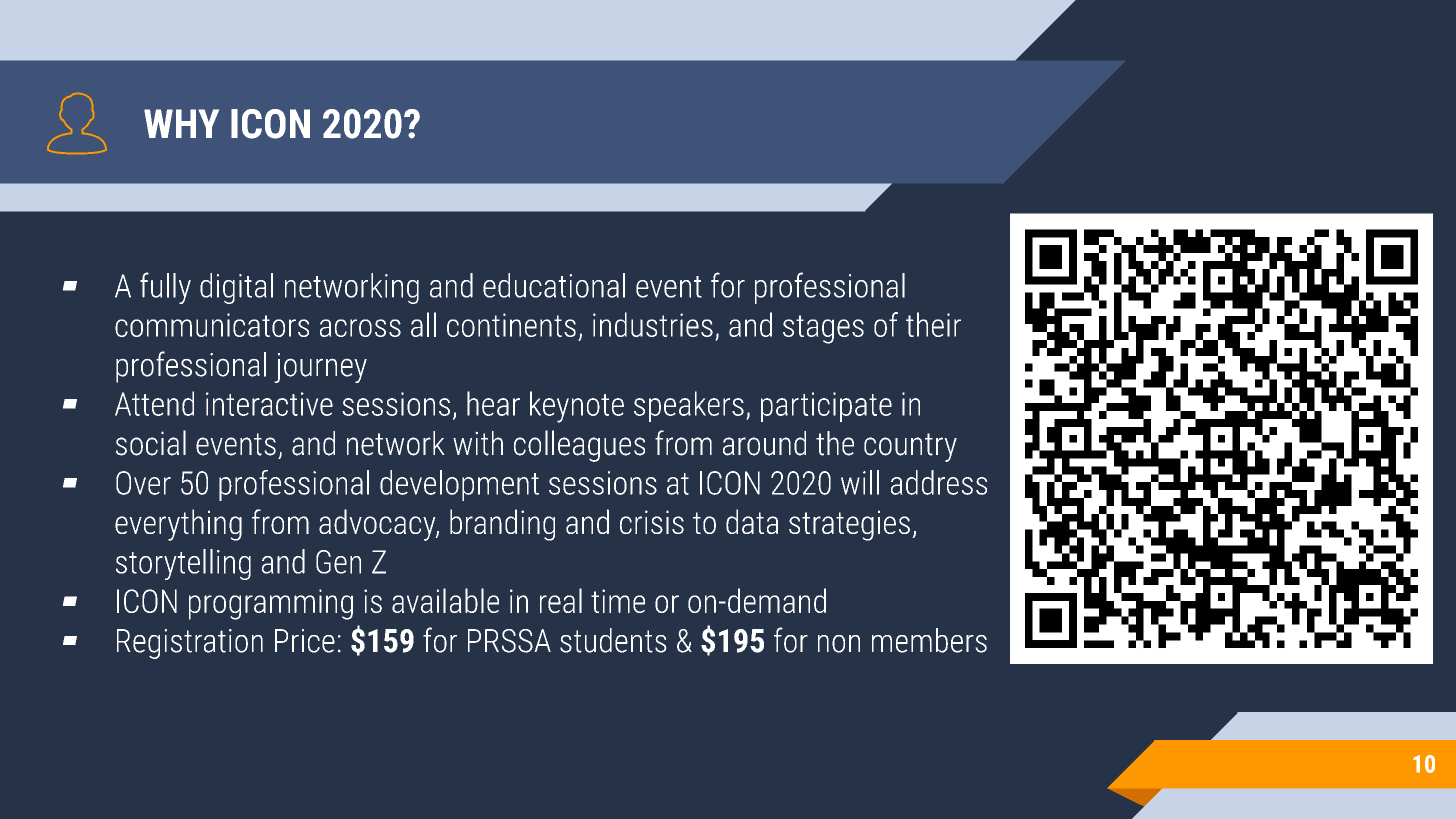 The image size is (1456, 819). What do you see at coordinates (554, 285) in the screenshot?
I see `educational` at bounding box center [554, 285].
